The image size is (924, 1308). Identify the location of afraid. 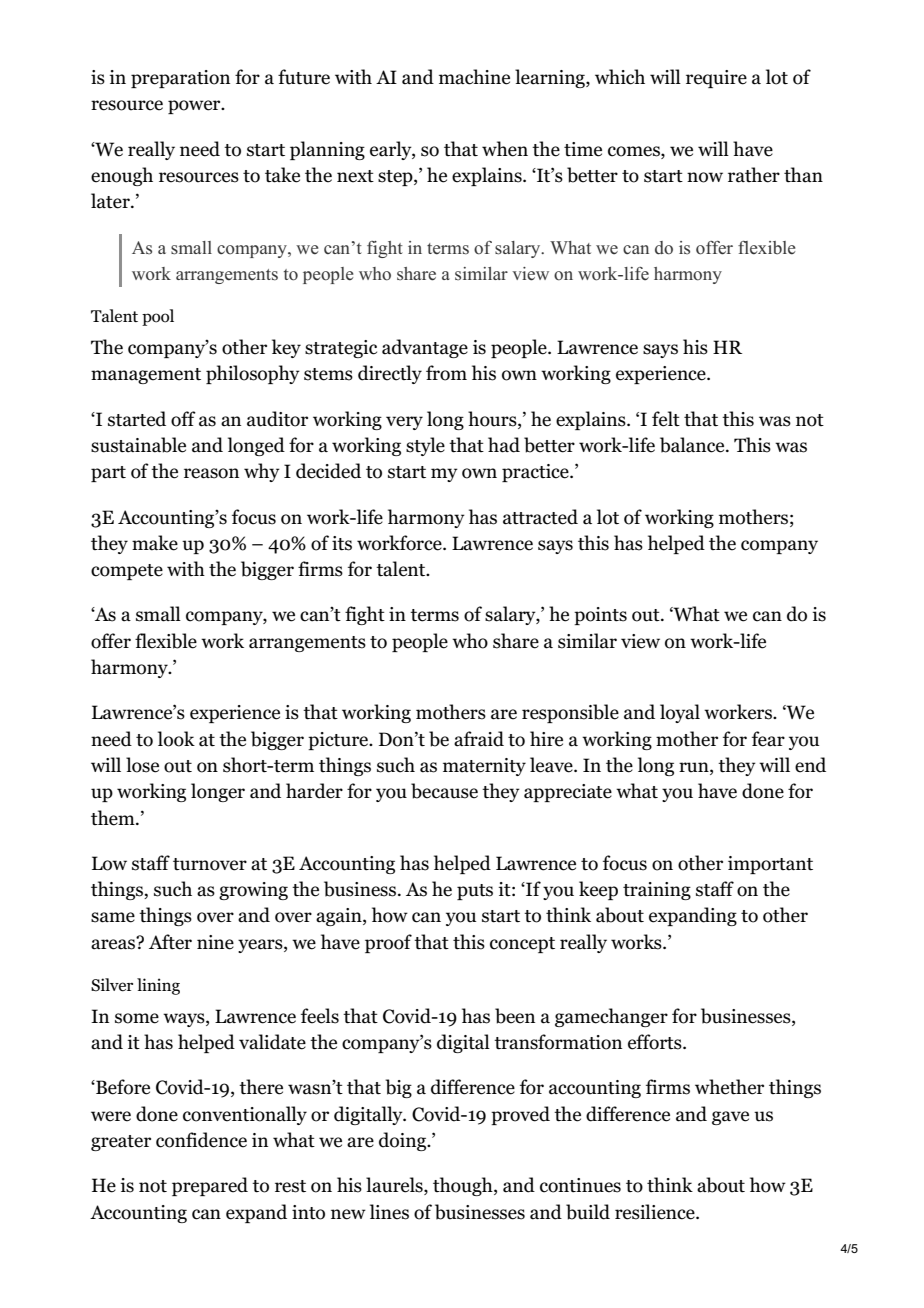
(479, 739).
